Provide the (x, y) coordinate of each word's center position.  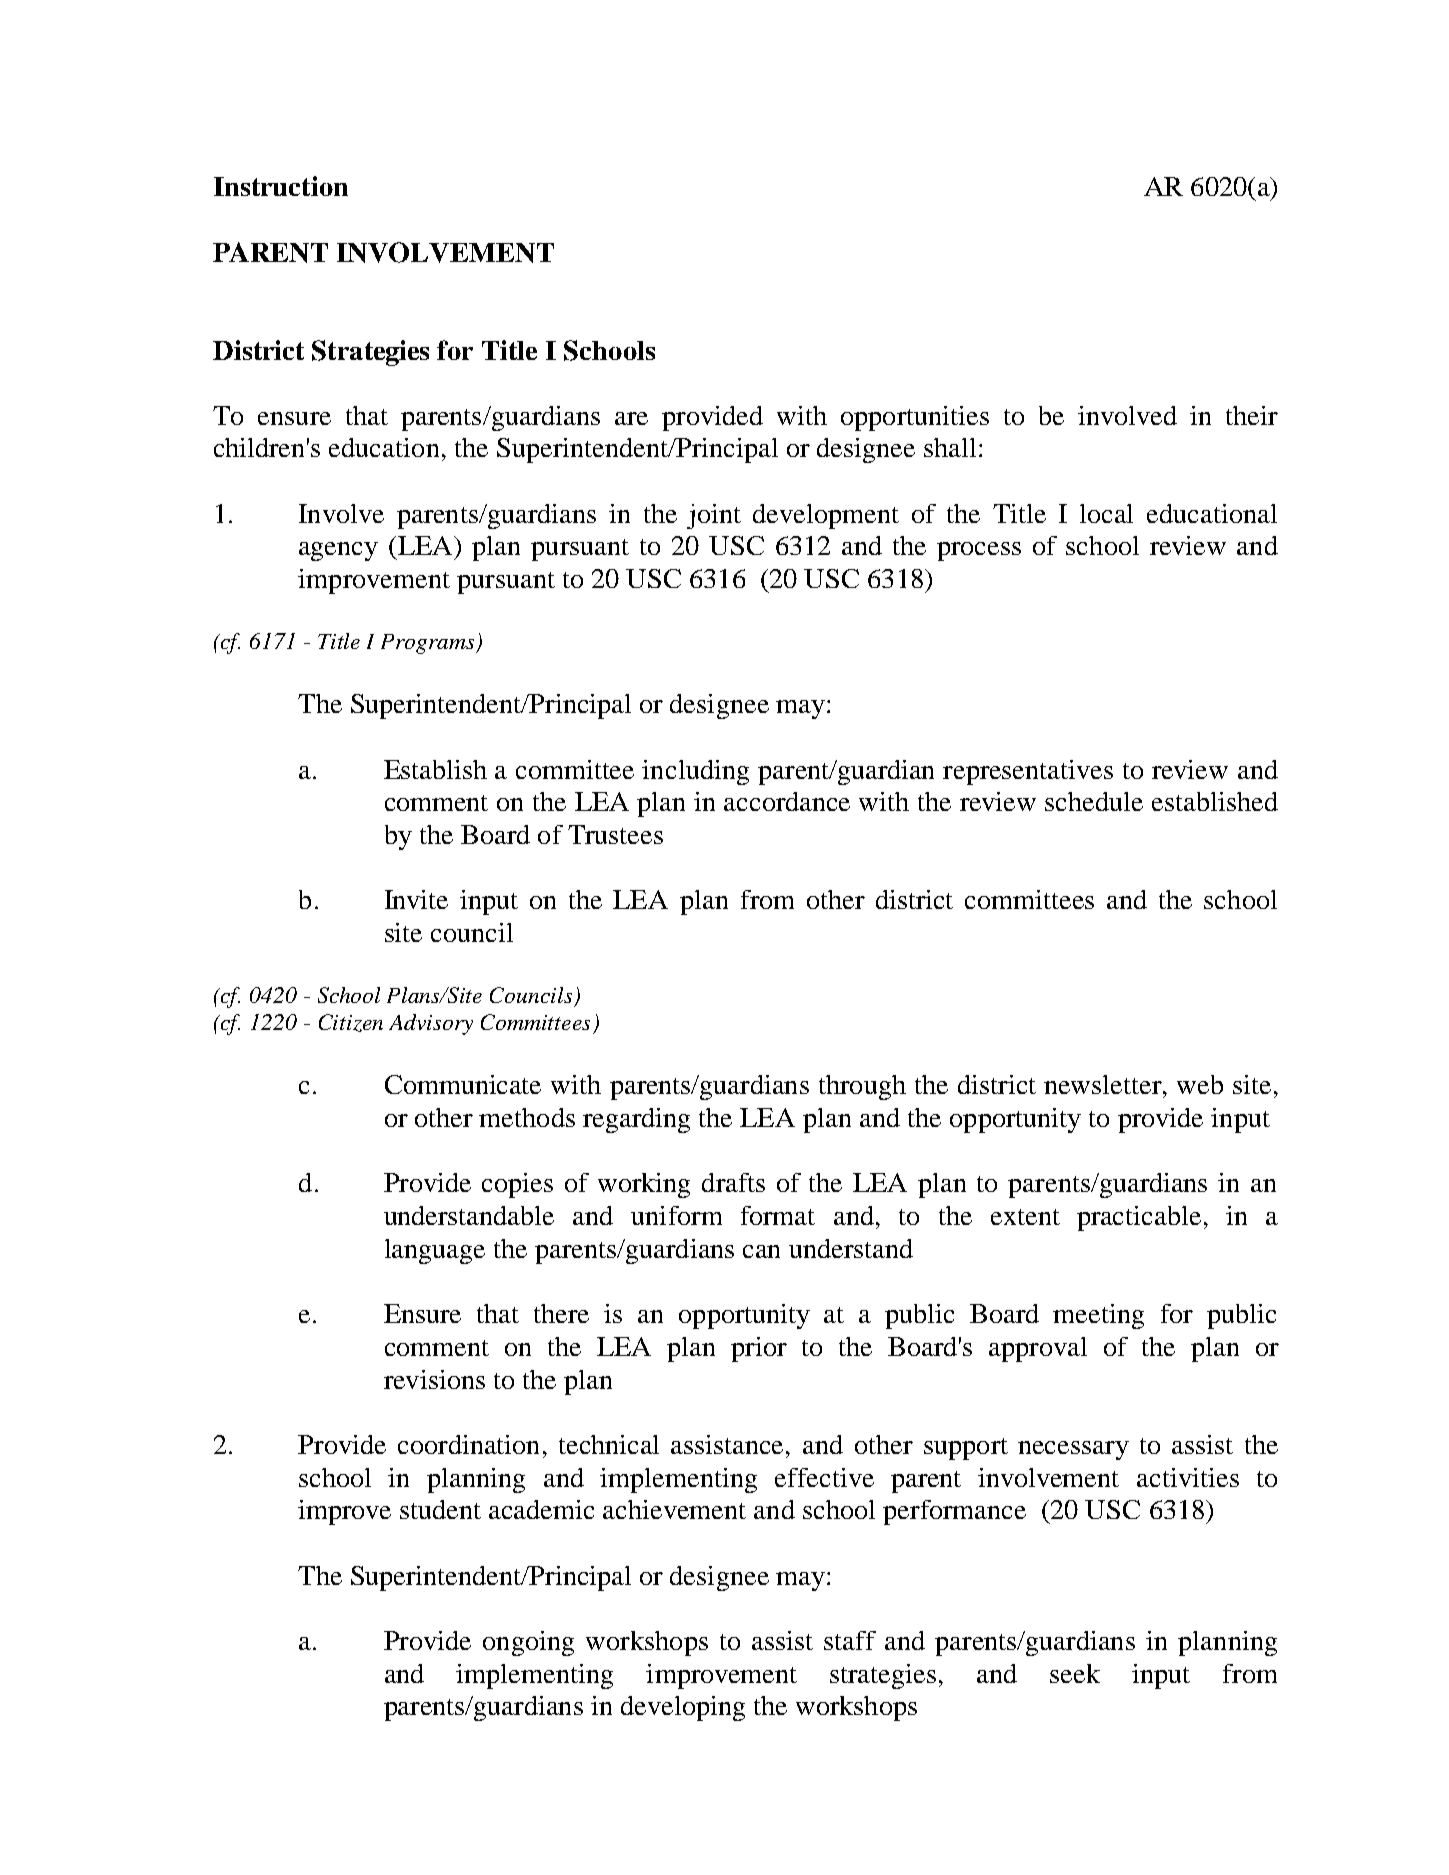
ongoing (528, 1643)
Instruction (281, 186)
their (1252, 415)
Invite (416, 899)
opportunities (915, 418)
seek (1075, 1673)
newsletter (1104, 1084)
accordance (787, 801)
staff (850, 1640)
